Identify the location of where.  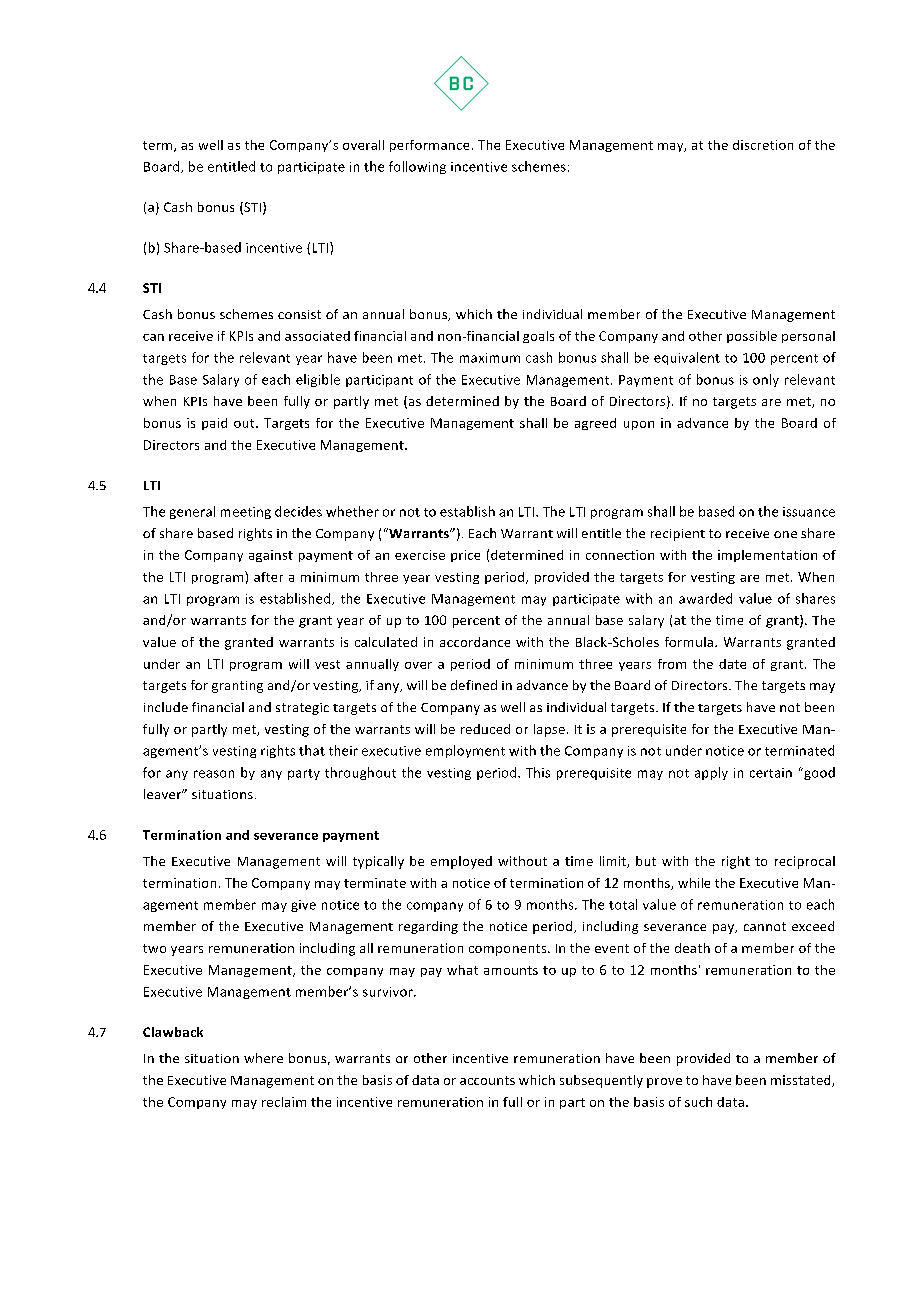
(263, 1058).
